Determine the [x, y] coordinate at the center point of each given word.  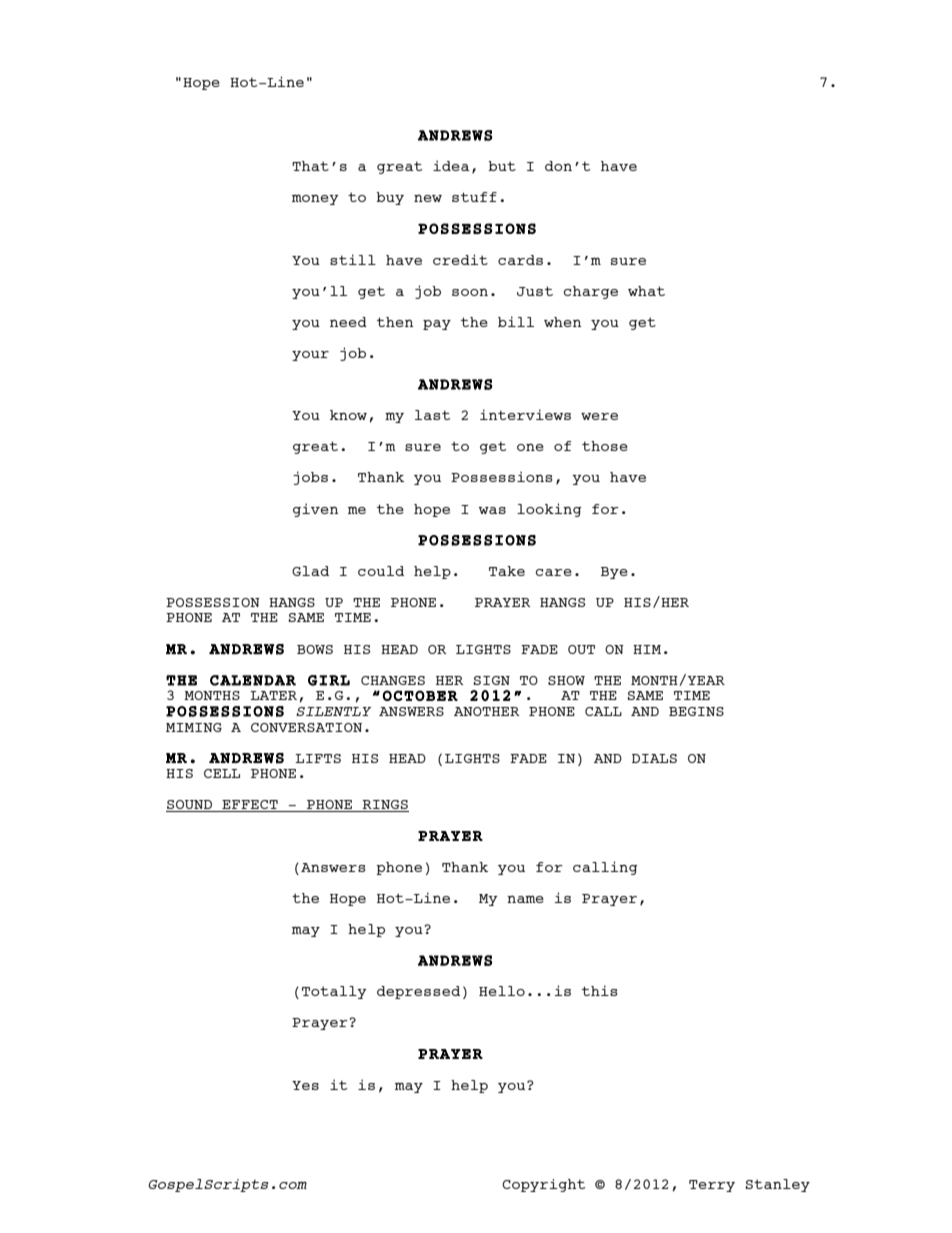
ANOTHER [487, 711]
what [646, 291]
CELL [222, 773]
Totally [334, 992]
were [599, 416]
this [600, 990]
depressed [418, 992]
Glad [310, 571]
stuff [474, 197]
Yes [305, 1085]
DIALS [654, 758]
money [315, 199]
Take [507, 571]
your [310, 356]
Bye [614, 573]
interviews [525, 414]
